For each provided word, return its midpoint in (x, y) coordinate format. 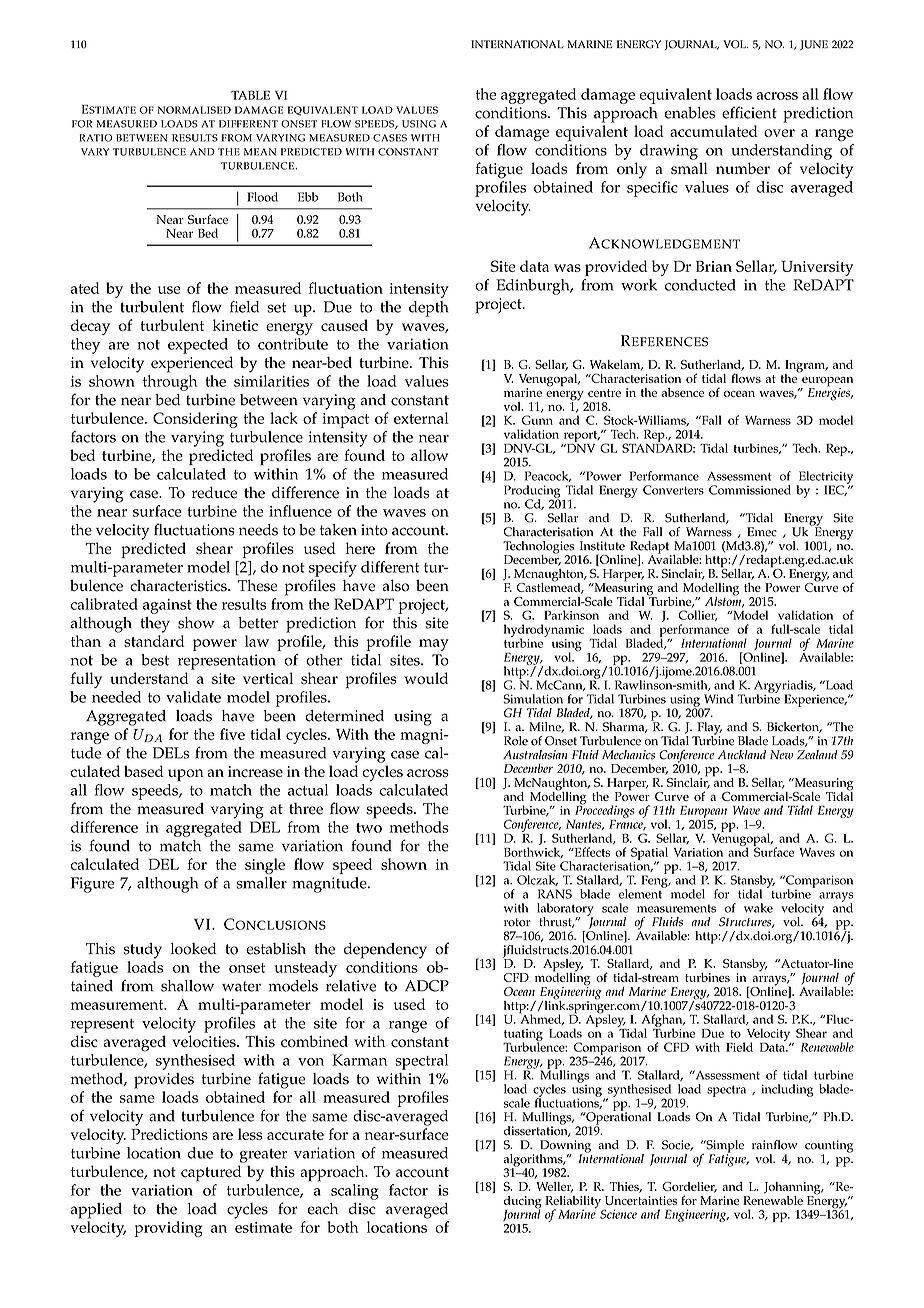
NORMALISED (194, 110)
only (632, 170)
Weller (554, 1187)
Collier (698, 615)
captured (211, 1173)
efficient (749, 113)
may (434, 645)
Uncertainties (641, 1200)
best (155, 660)
